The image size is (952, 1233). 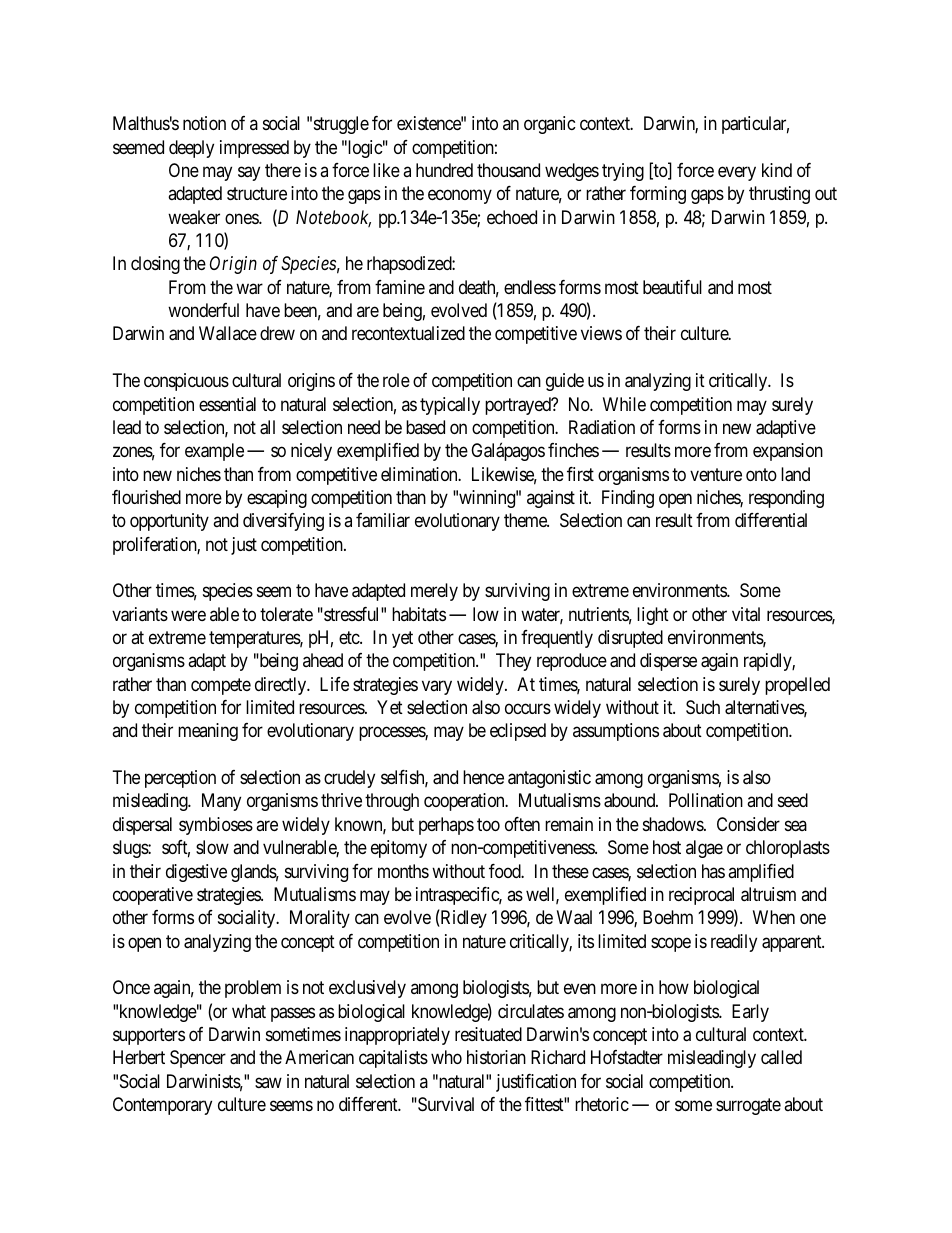 What do you see at coordinates (191, 149) in the page?
I see `deeply` at bounding box center [191, 149].
